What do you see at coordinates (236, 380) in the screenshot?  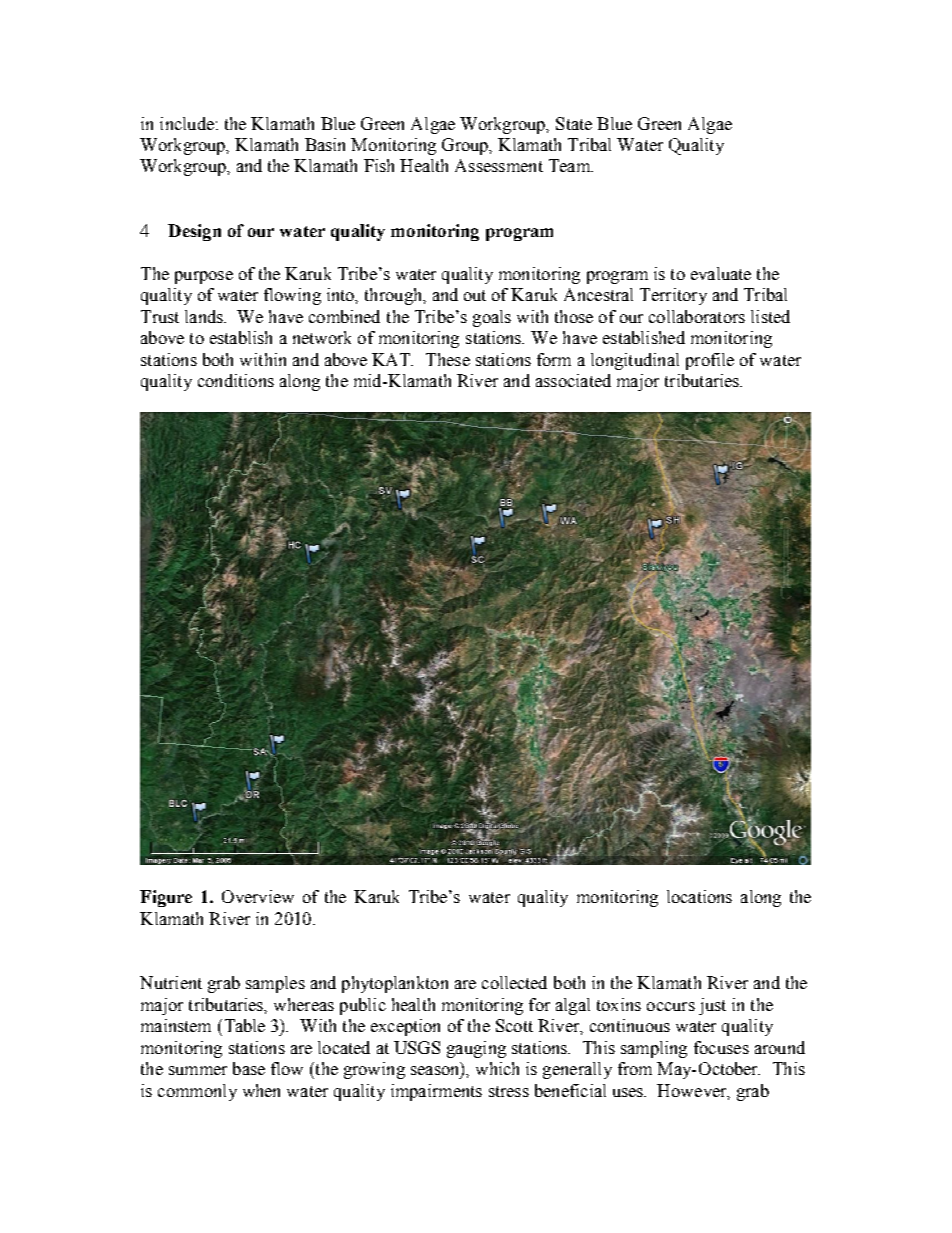 I see `conditions` at bounding box center [236, 380].
